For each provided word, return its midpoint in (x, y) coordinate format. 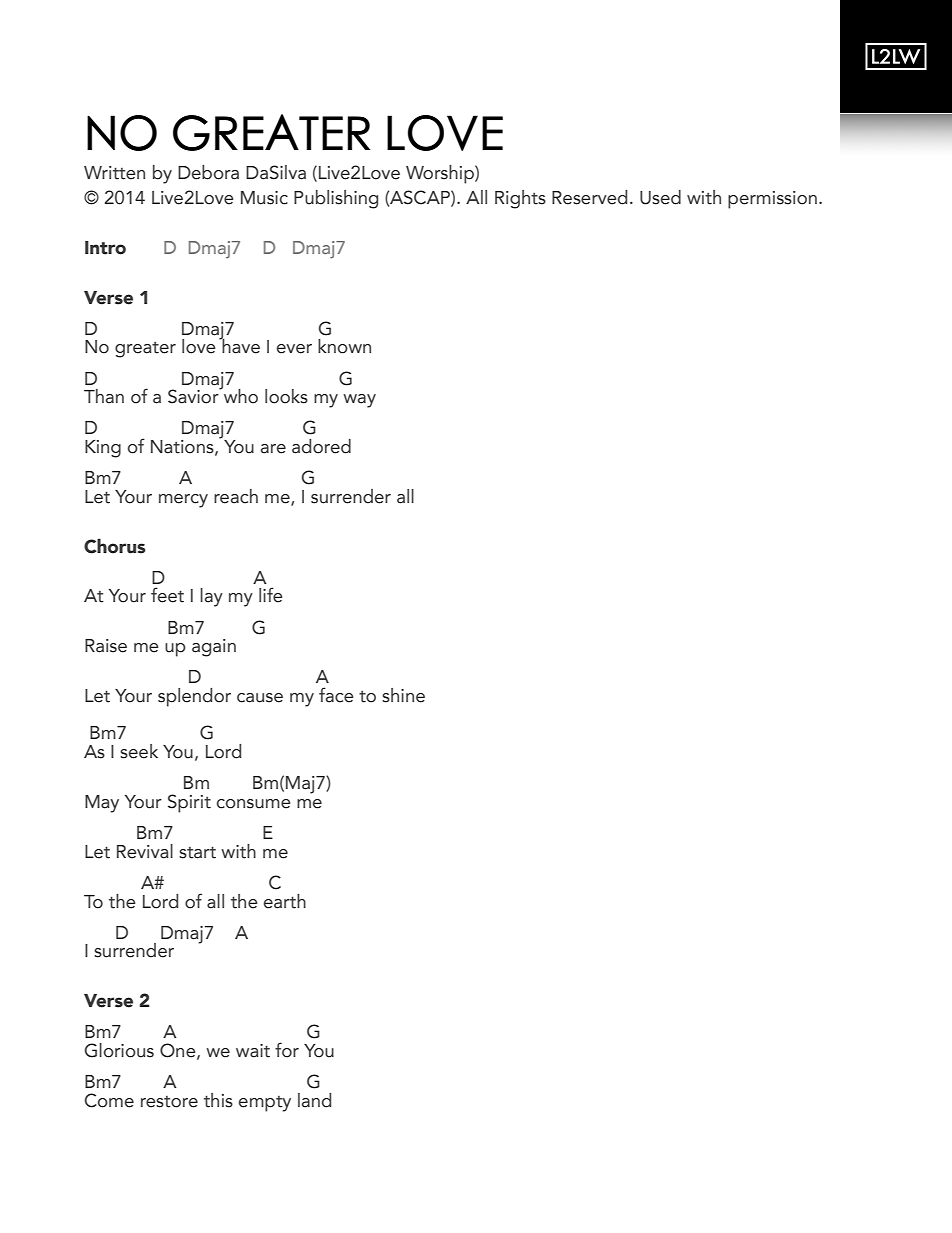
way (359, 401)
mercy (183, 501)
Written (114, 173)
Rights (520, 199)
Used (660, 197)
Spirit (189, 803)
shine (403, 695)
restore (169, 1102)
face (336, 695)
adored (321, 446)
